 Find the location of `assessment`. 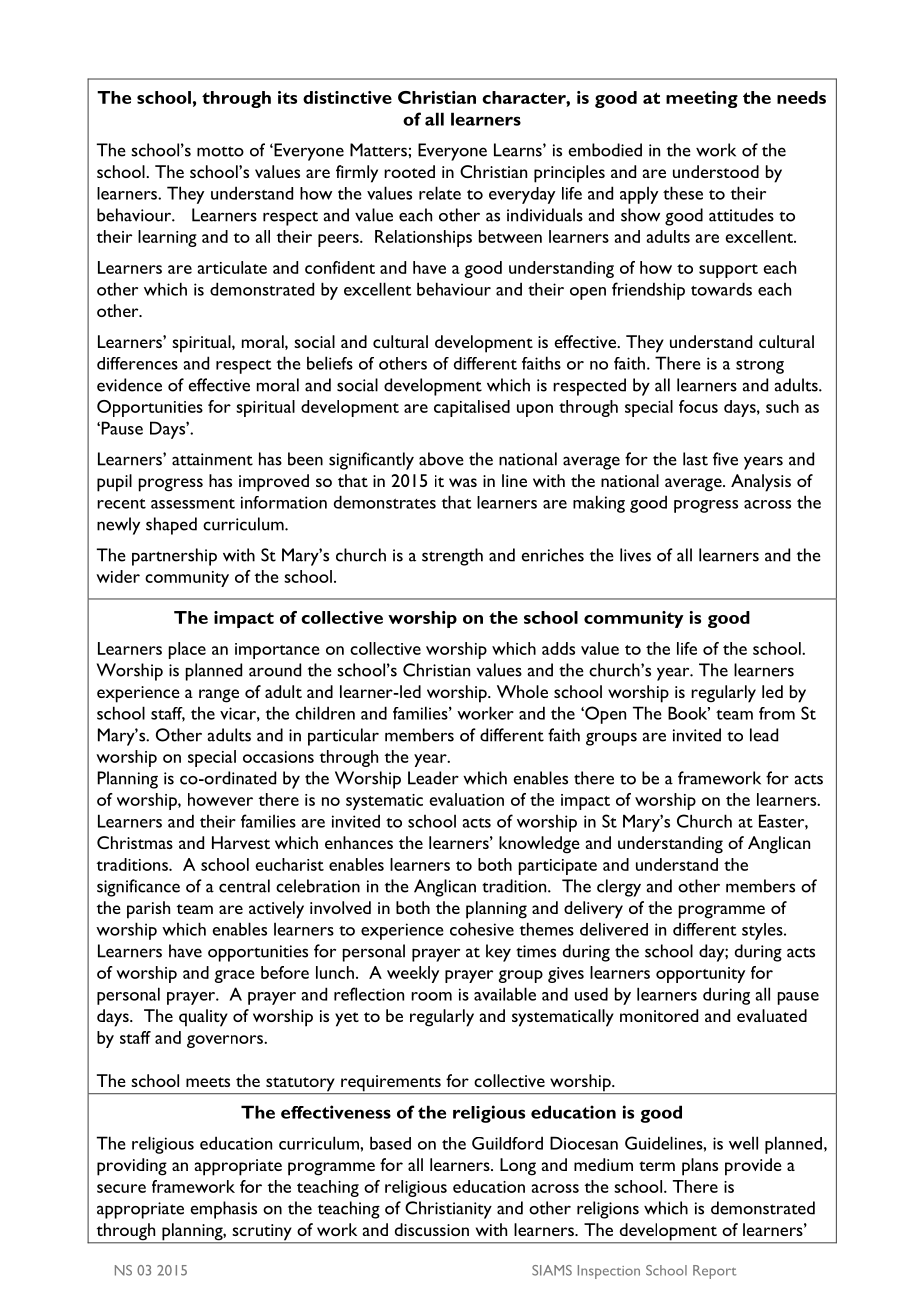

assessment is located at coordinates (193, 504).
